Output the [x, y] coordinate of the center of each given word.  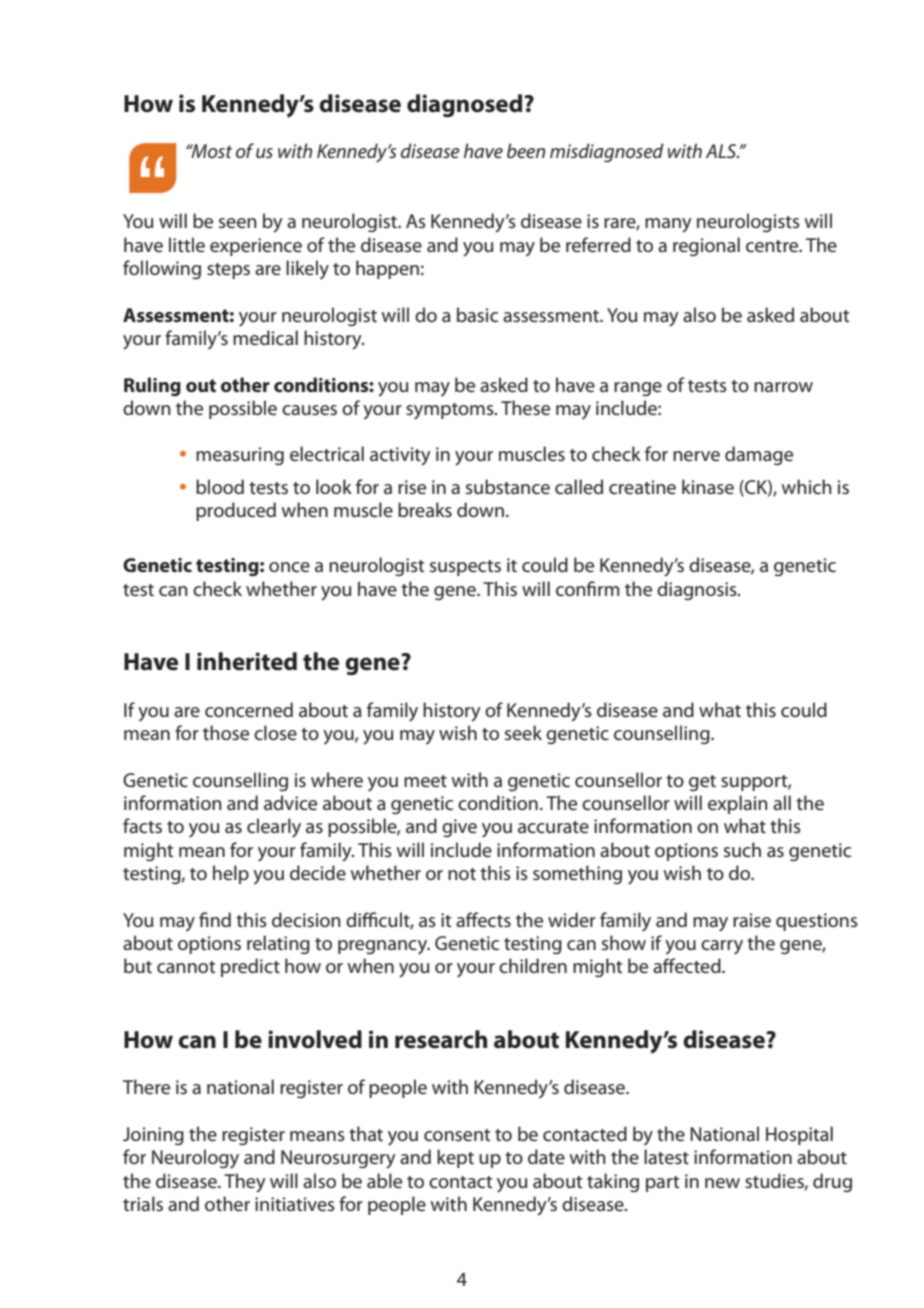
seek [523, 733]
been [526, 150]
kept [455, 1158]
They [245, 1183]
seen [238, 223]
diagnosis [698, 590]
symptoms [451, 411]
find [215, 919]
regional [706, 246]
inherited [247, 661]
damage [759, 455]
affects [483, 919]
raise [752, 920]
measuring [240, 456]
